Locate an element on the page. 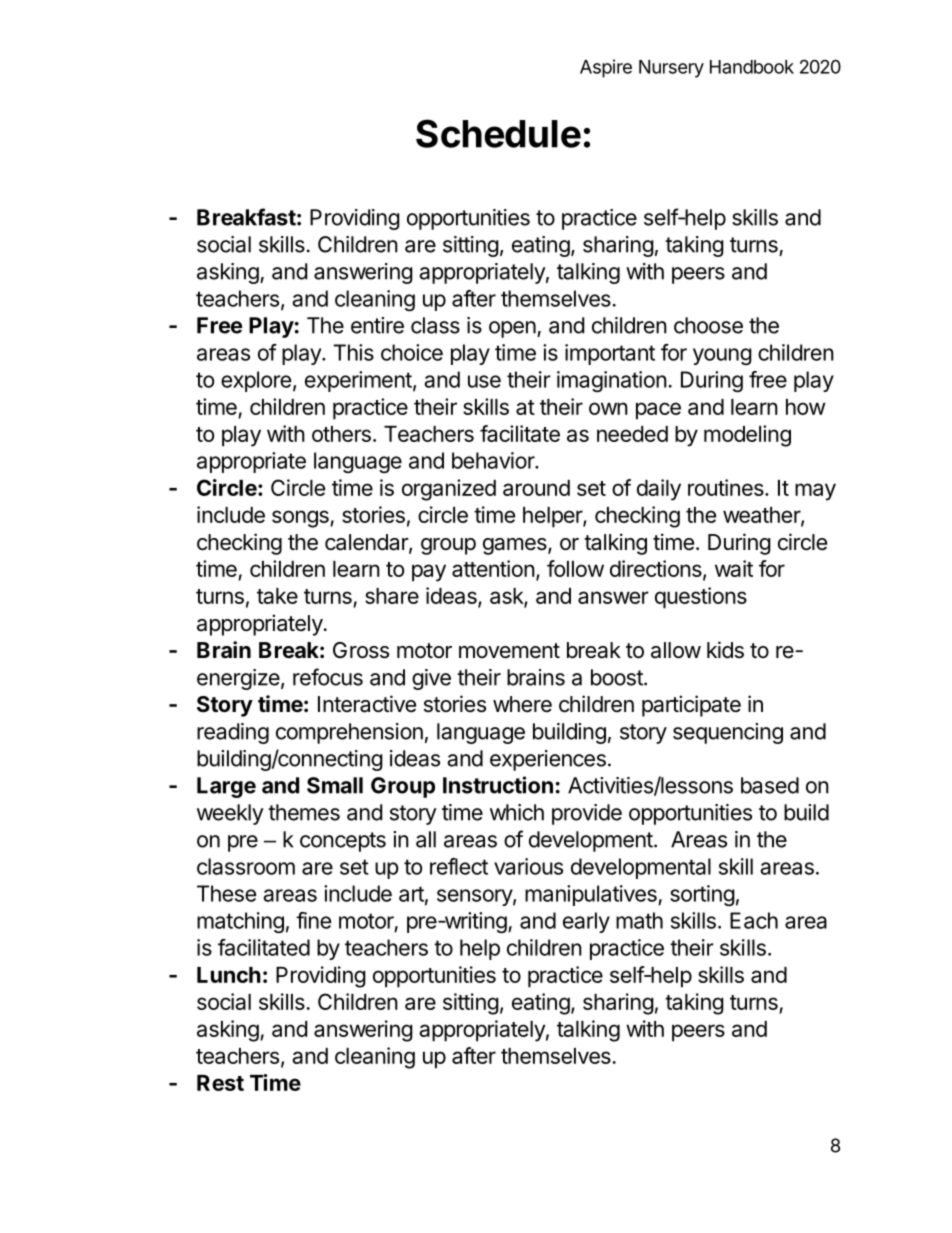 The image size is (952, 1233). explore is located at coordinates (256, 381).
